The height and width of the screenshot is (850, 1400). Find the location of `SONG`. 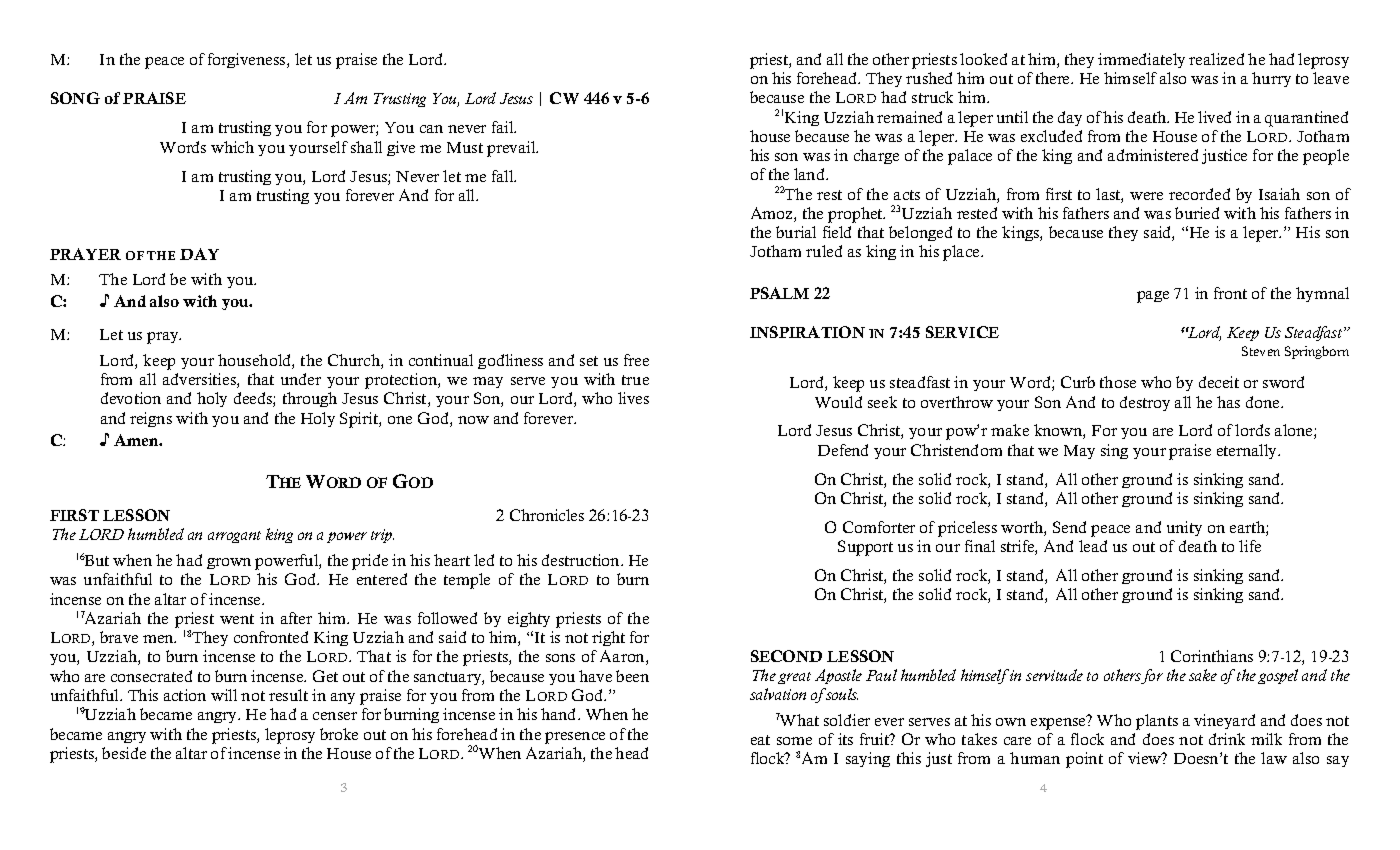

SONG is located at coordinates (75, 98).
